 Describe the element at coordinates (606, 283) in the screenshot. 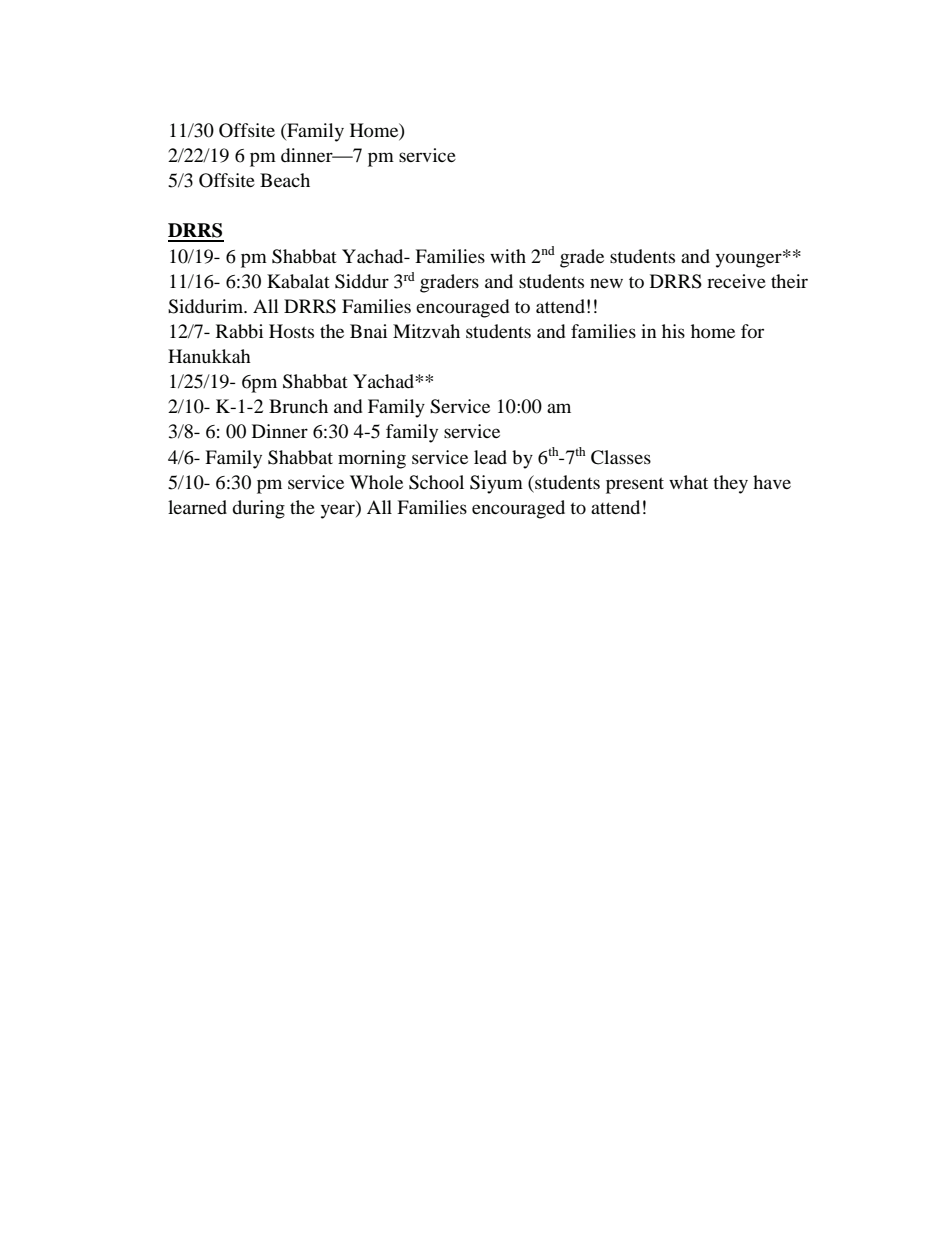

I see `new` at that location.
